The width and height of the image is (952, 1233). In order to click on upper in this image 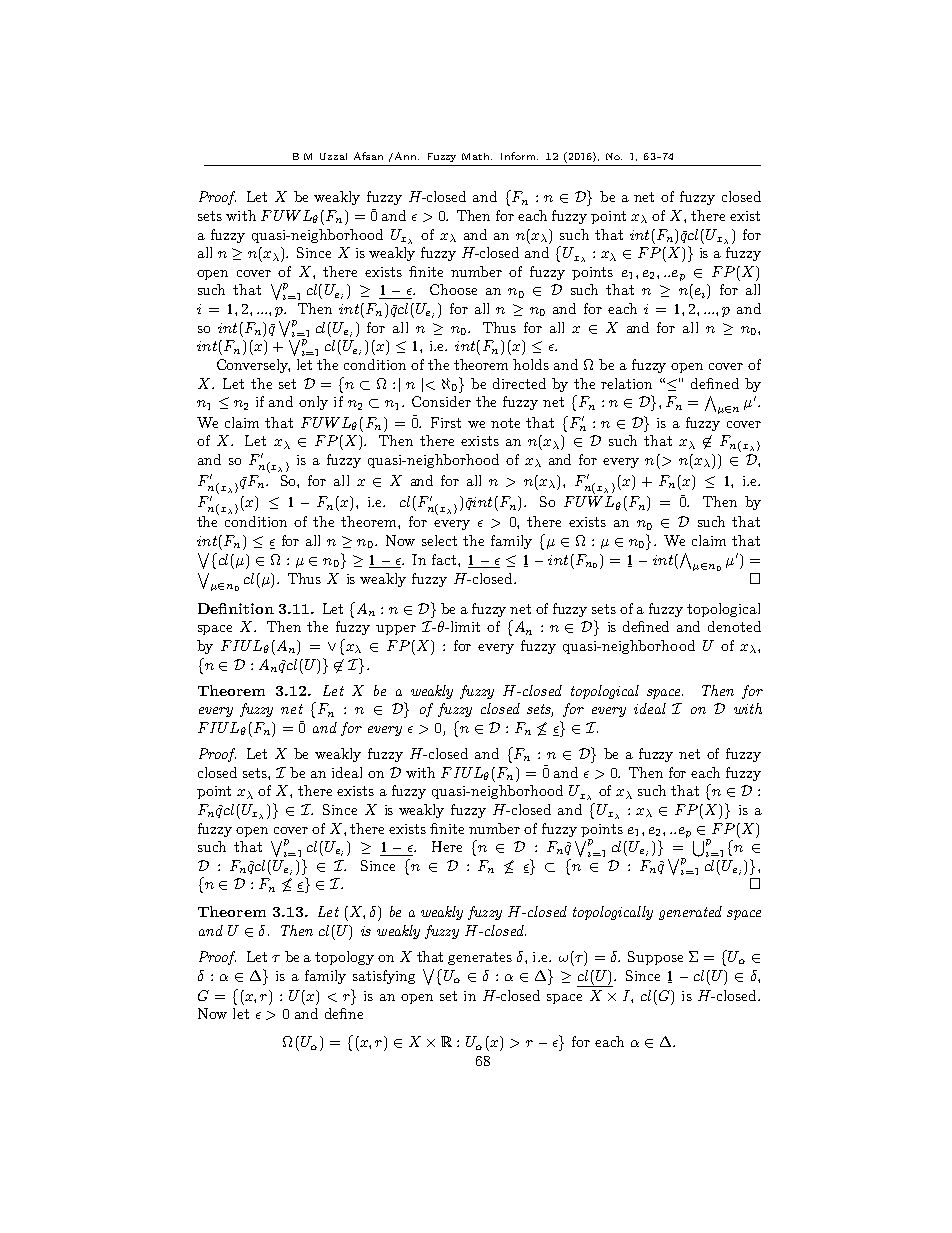, I will do `click(396, 630)`.
